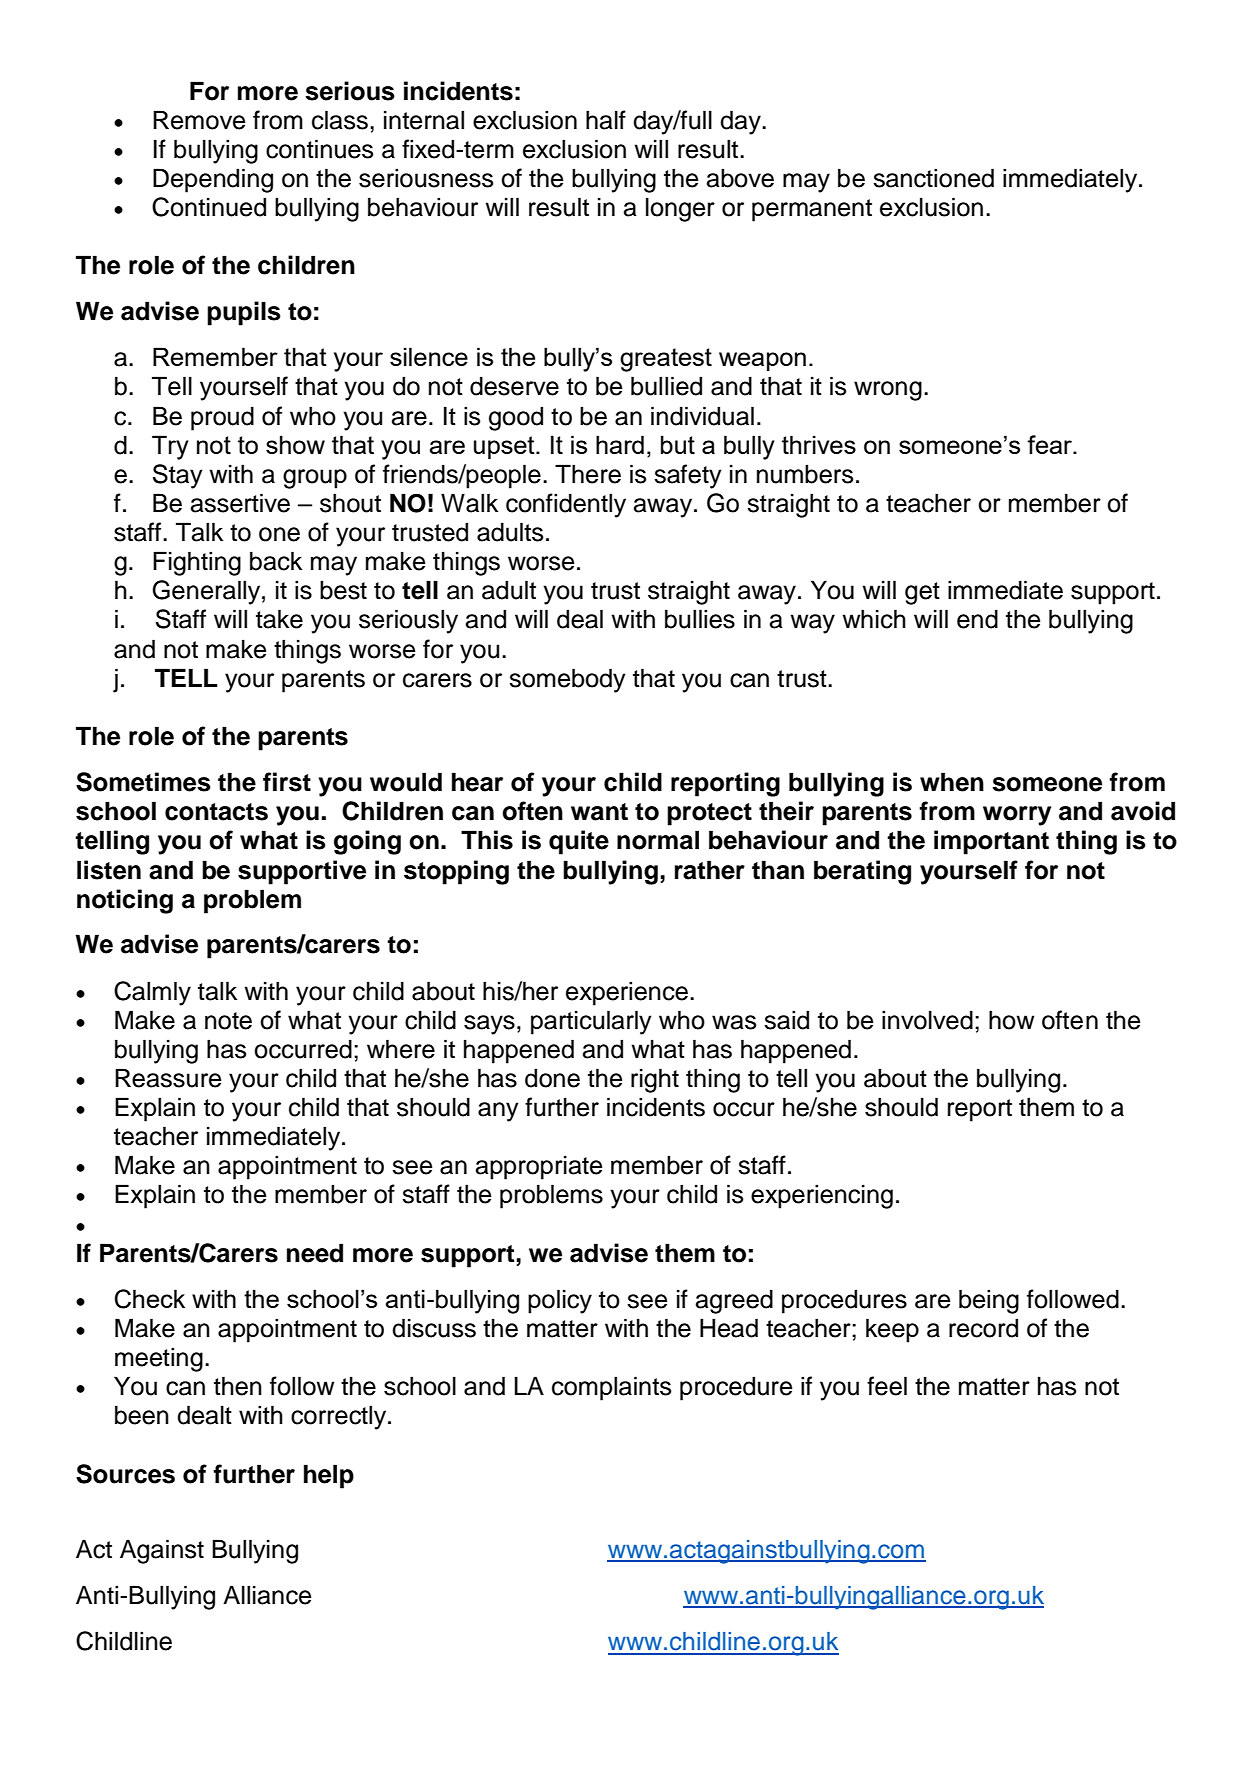  What do you see at coordinates (606, 120) in the document?
I see `half` at bounding box center [606, 120].
